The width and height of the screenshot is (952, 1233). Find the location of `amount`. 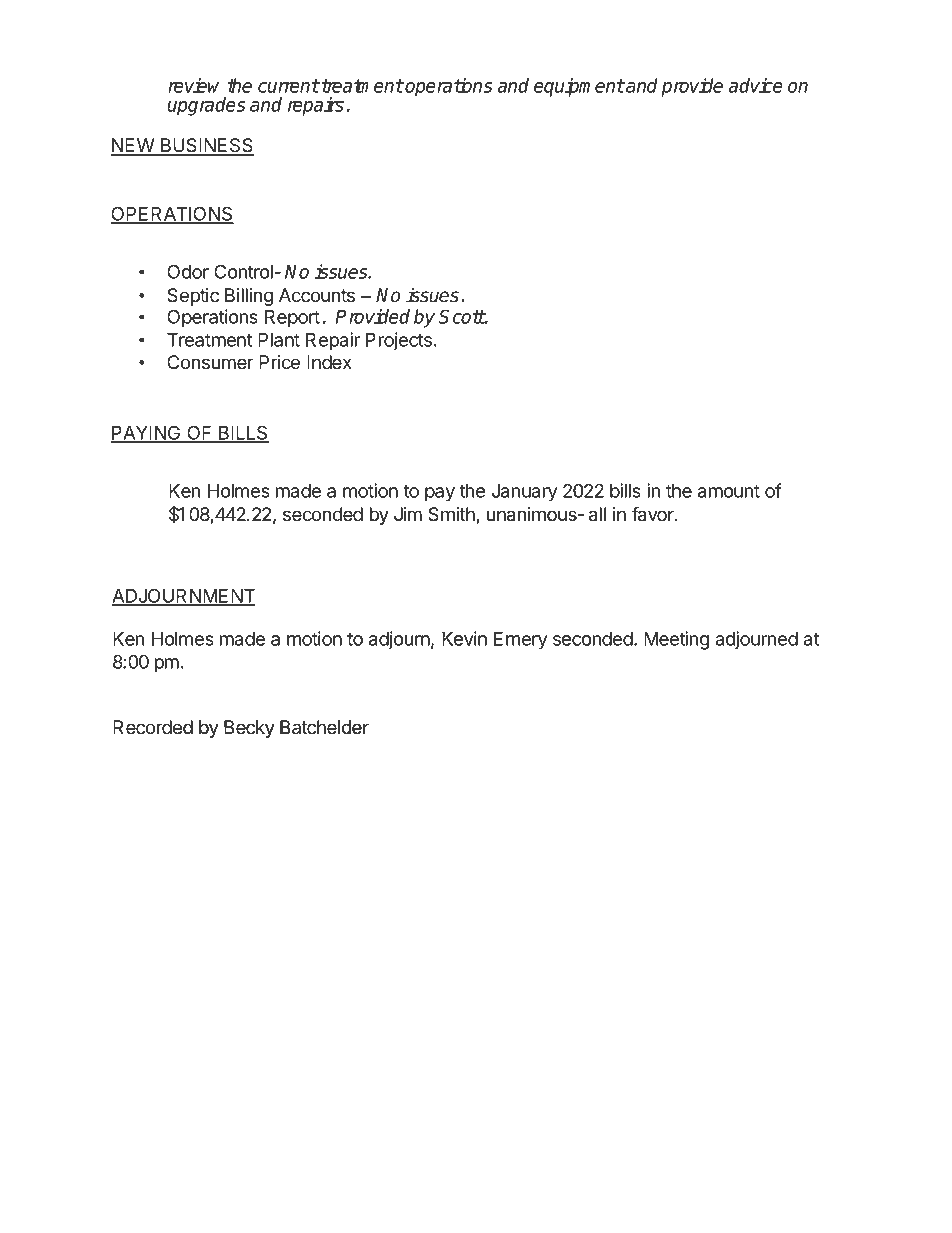

amount is located at coordinates (728, 491).
